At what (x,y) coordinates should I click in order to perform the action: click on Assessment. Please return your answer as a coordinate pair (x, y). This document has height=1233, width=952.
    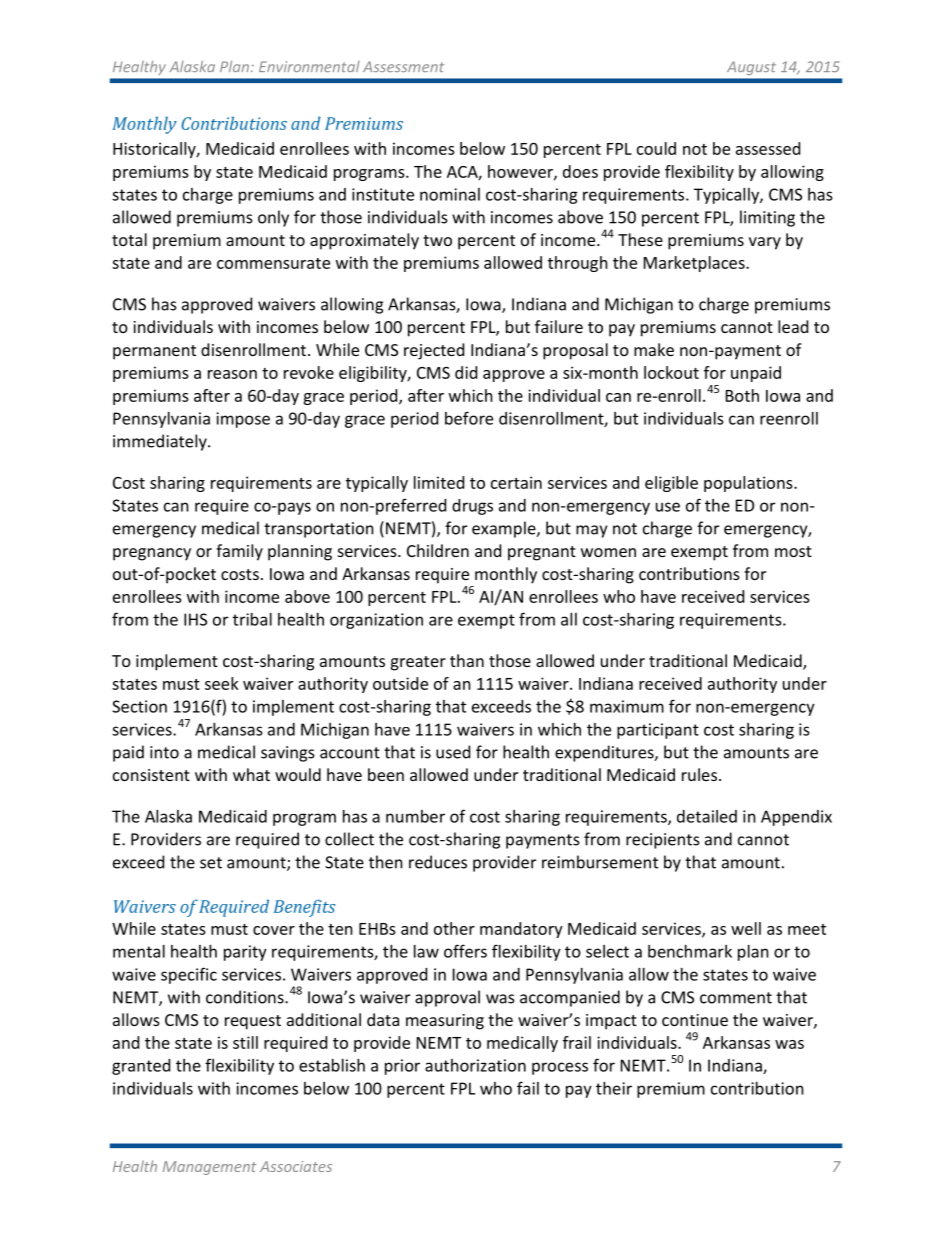
    Looking at the image, I should click on (403, 66).
